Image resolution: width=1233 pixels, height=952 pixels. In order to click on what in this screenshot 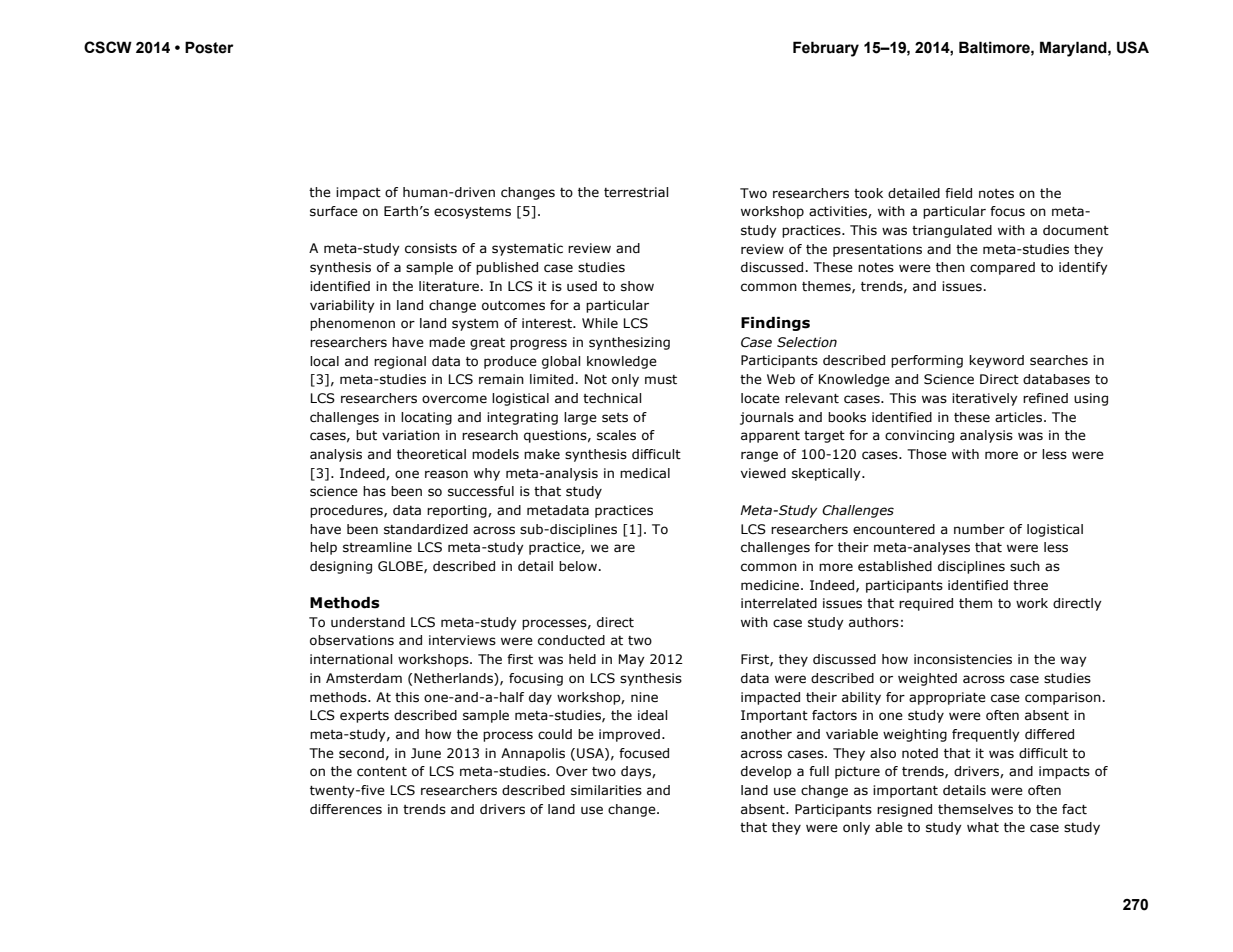, I will do `click(983, 827)`.
